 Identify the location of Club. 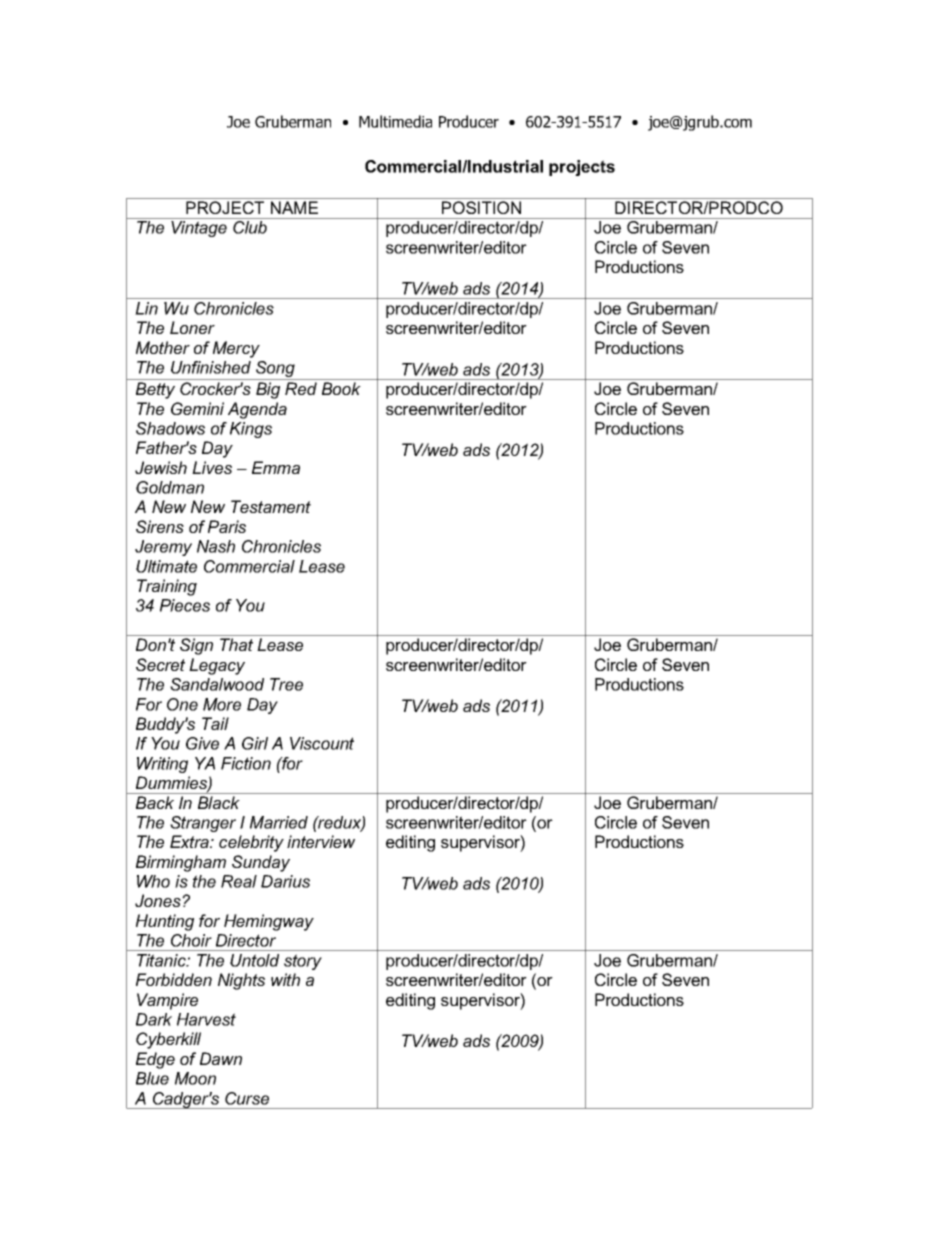
(250, 227).
